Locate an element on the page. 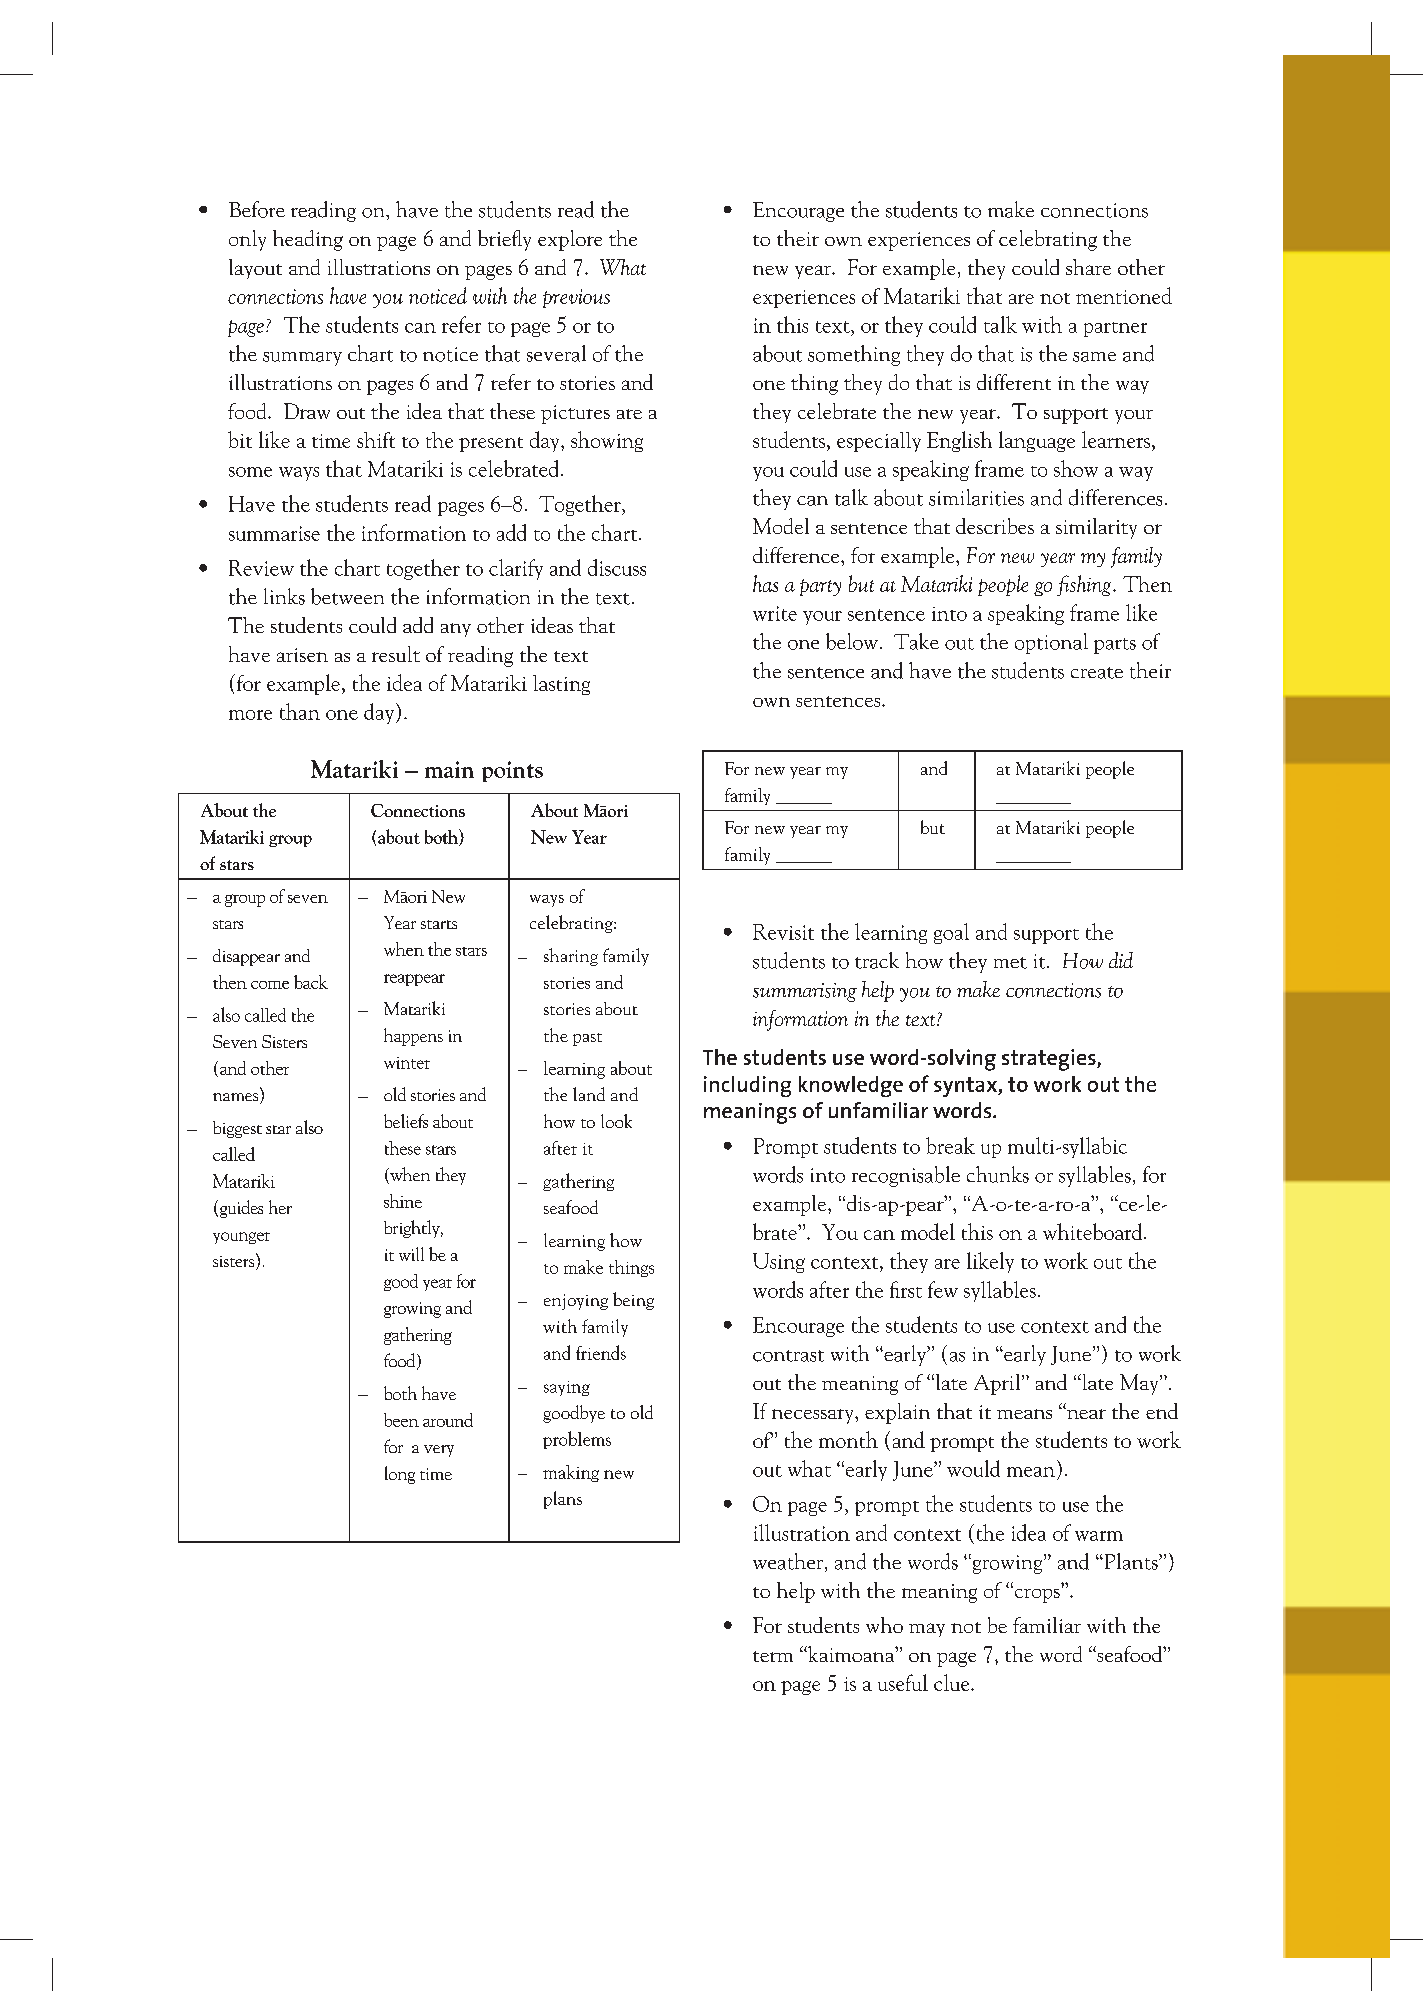  term is located at coordinates (773, 1656).
